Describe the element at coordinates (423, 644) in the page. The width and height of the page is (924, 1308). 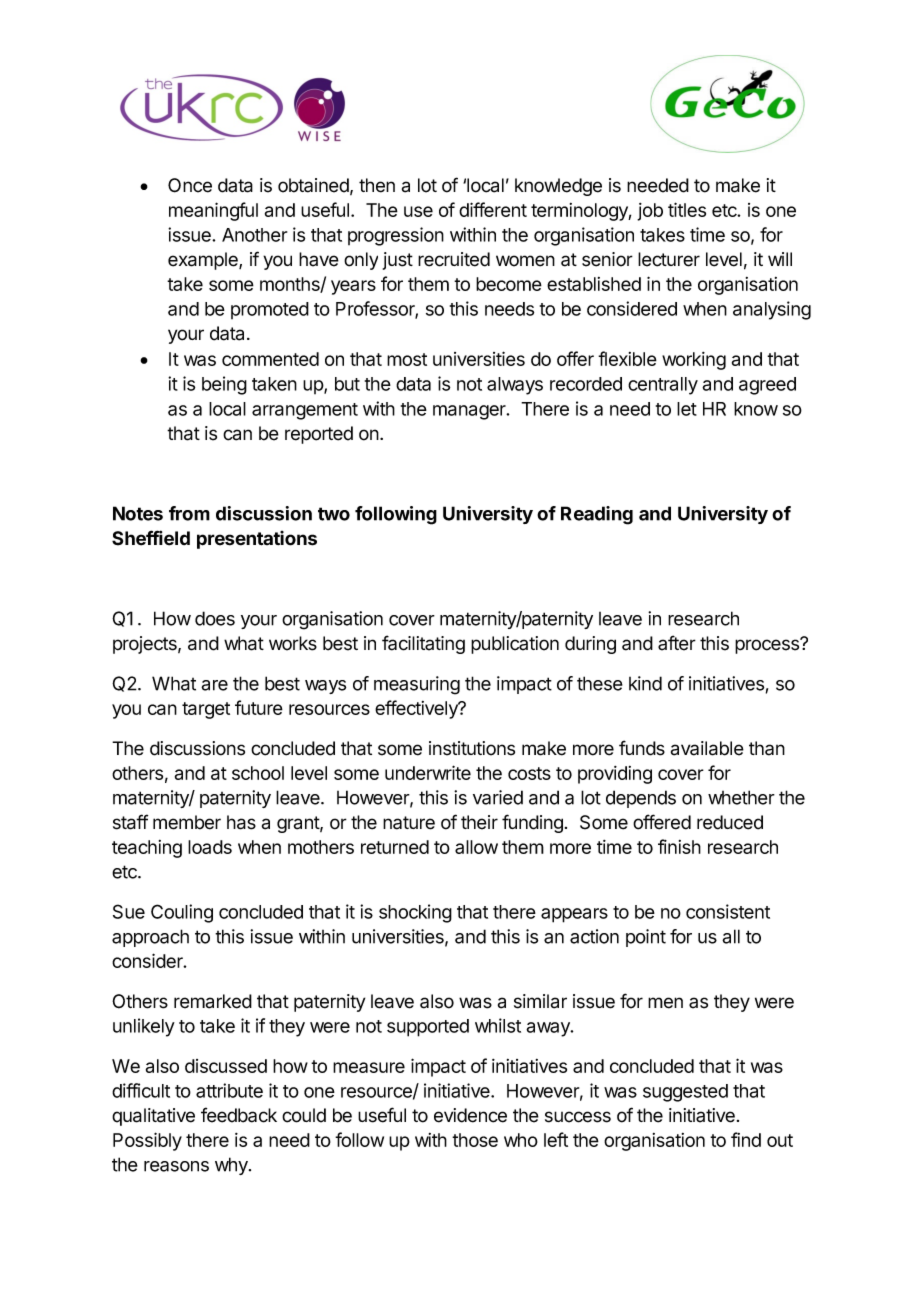
I see `facilitating` at that location.
